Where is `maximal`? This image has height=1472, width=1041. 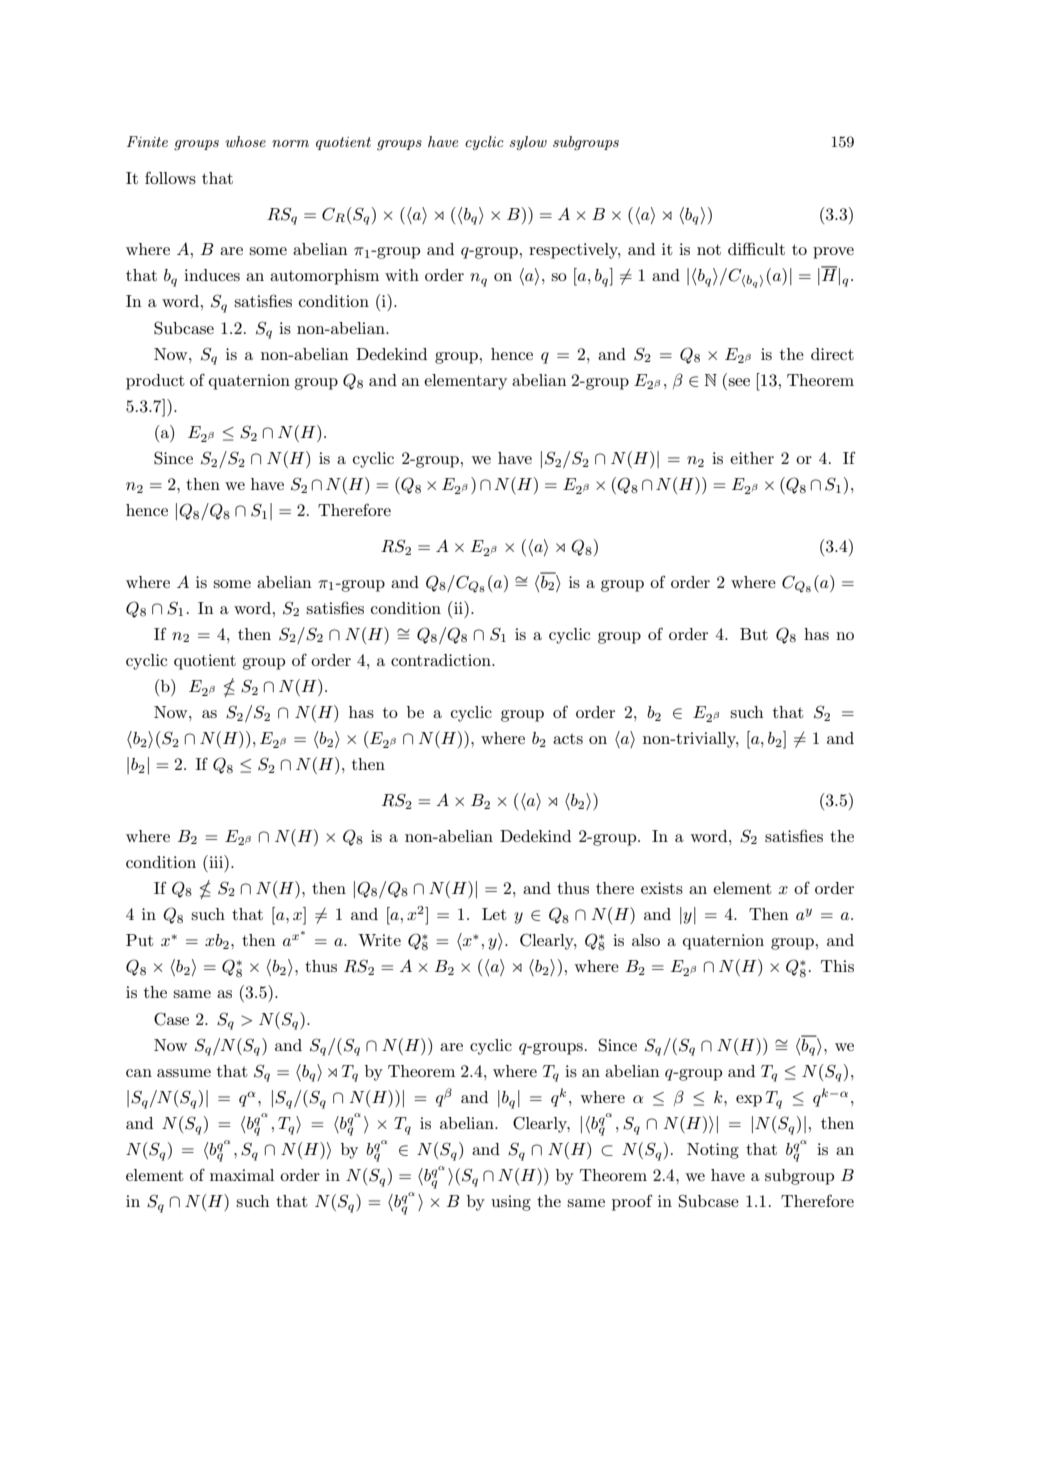 maximal is located at coordinates (242, 1175).
